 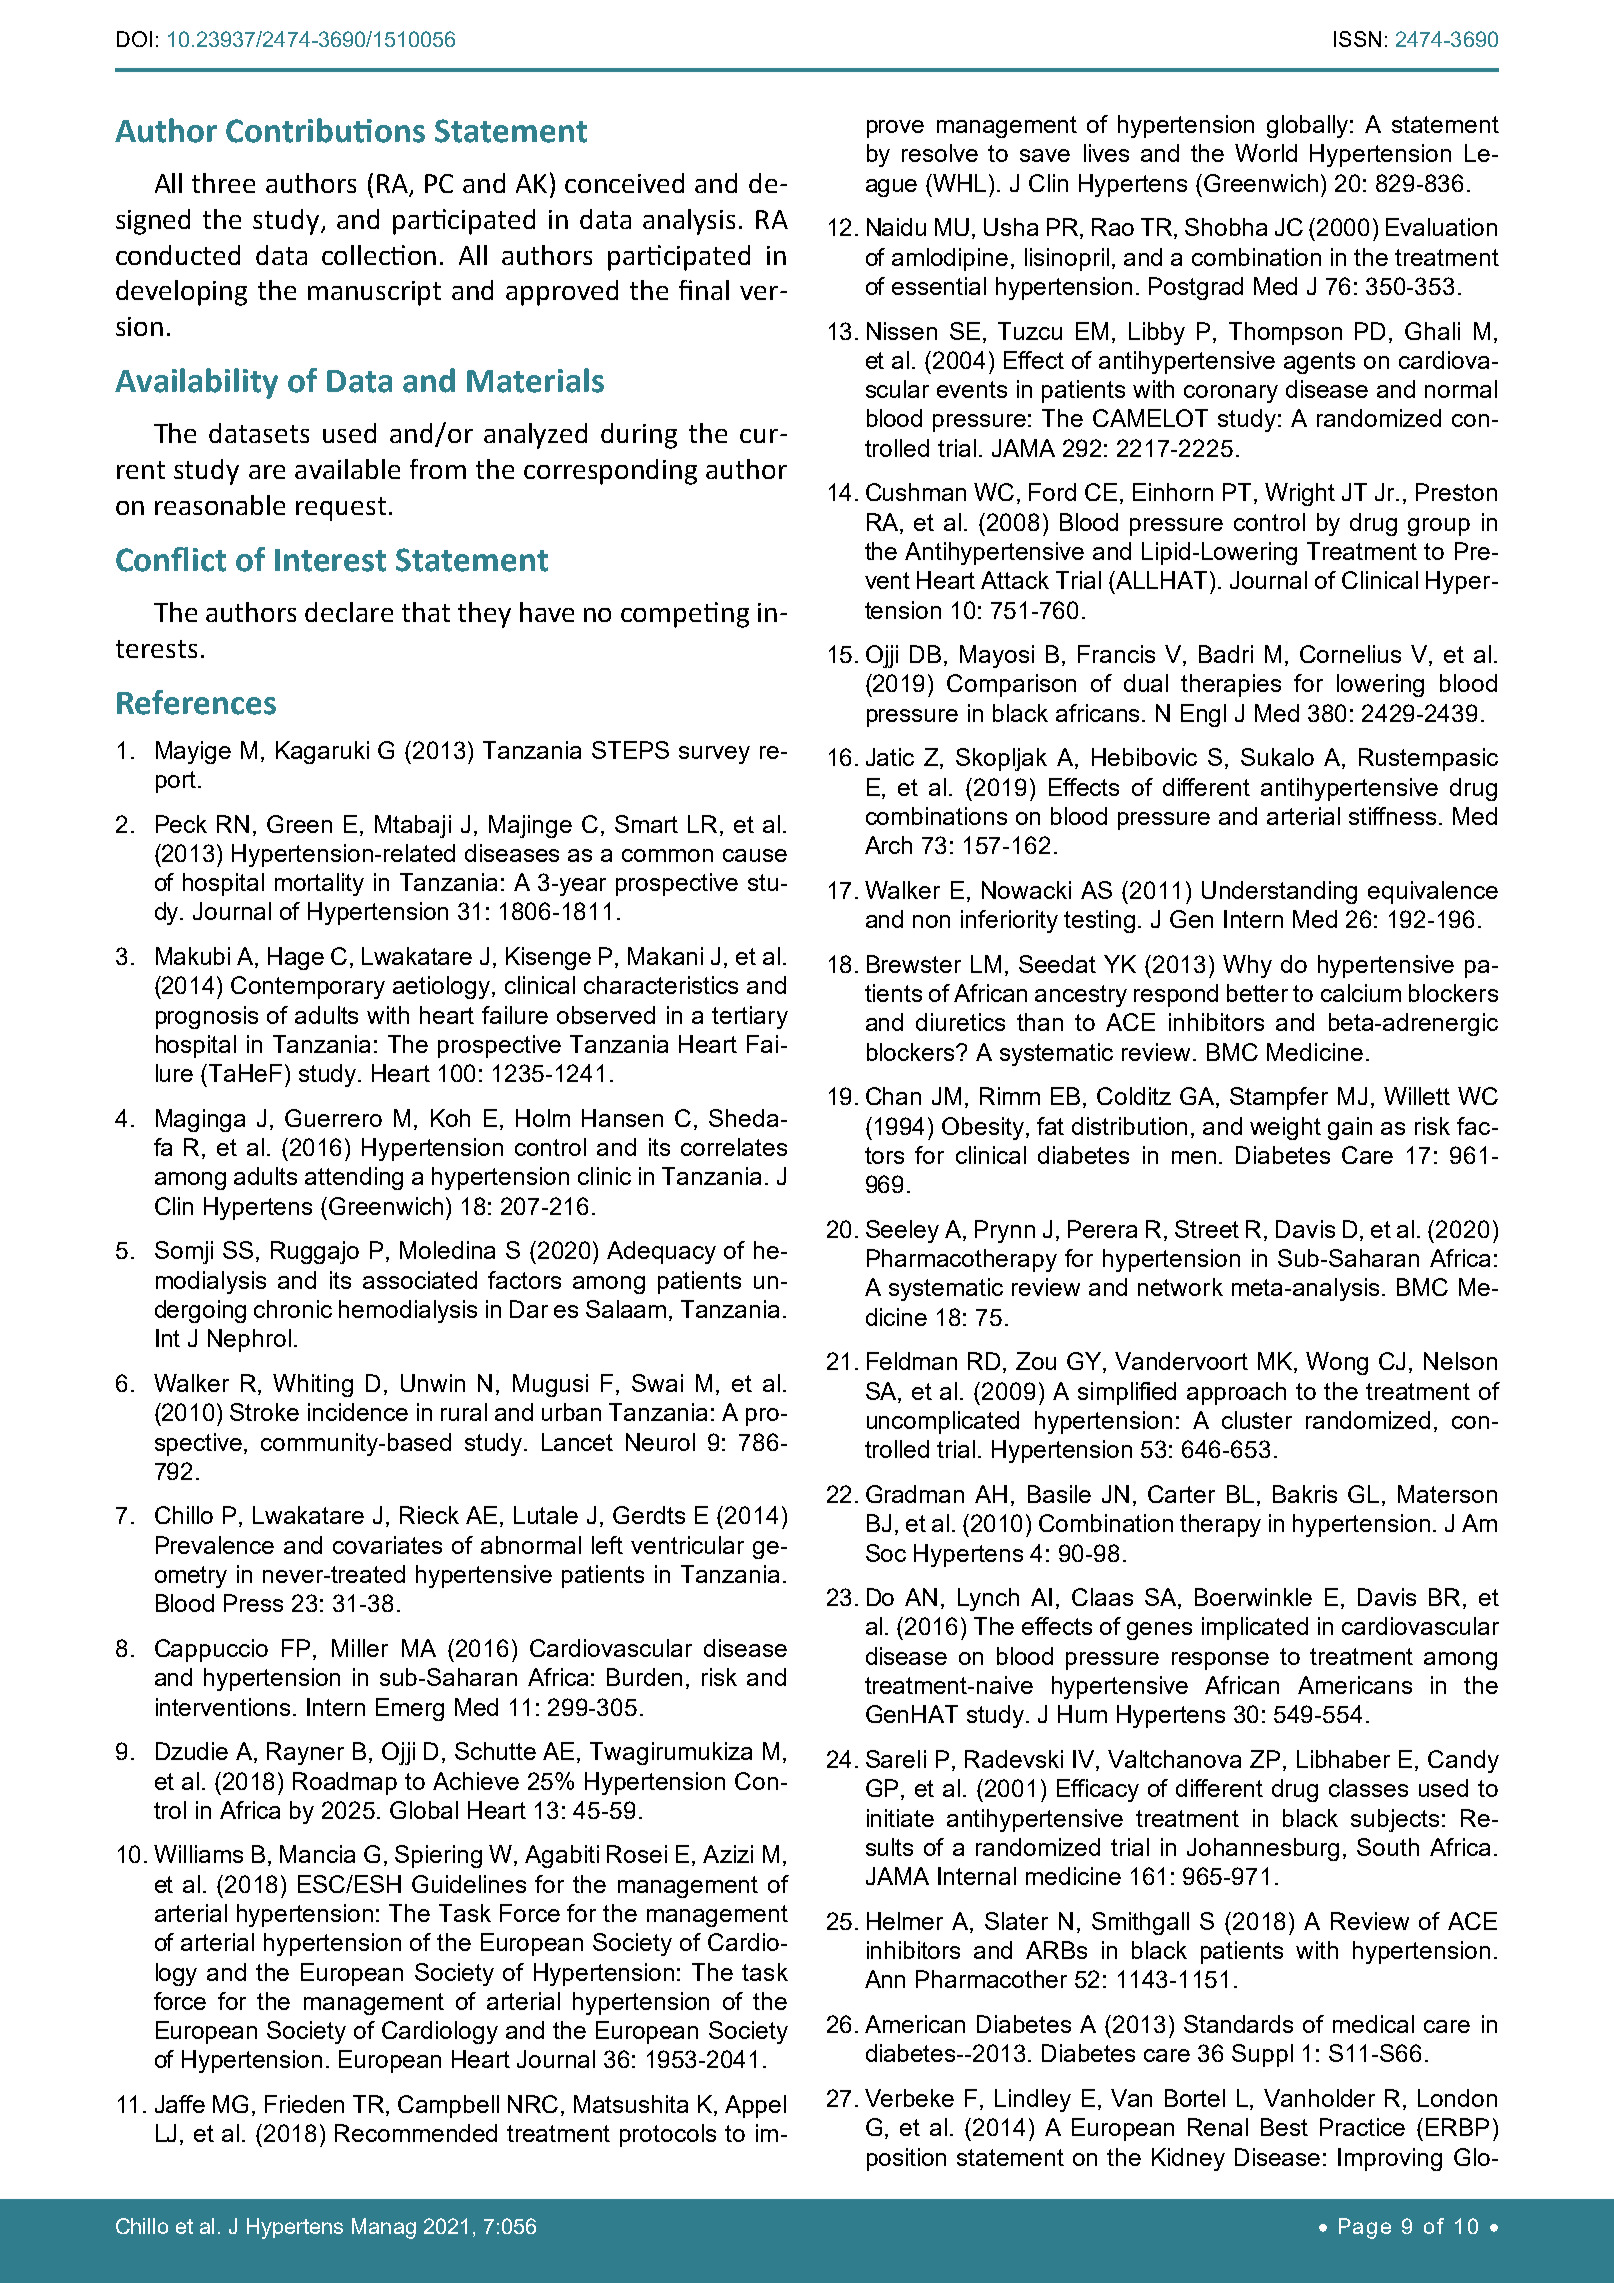 I want to click on Appel, so click(x=755, y=2106).
